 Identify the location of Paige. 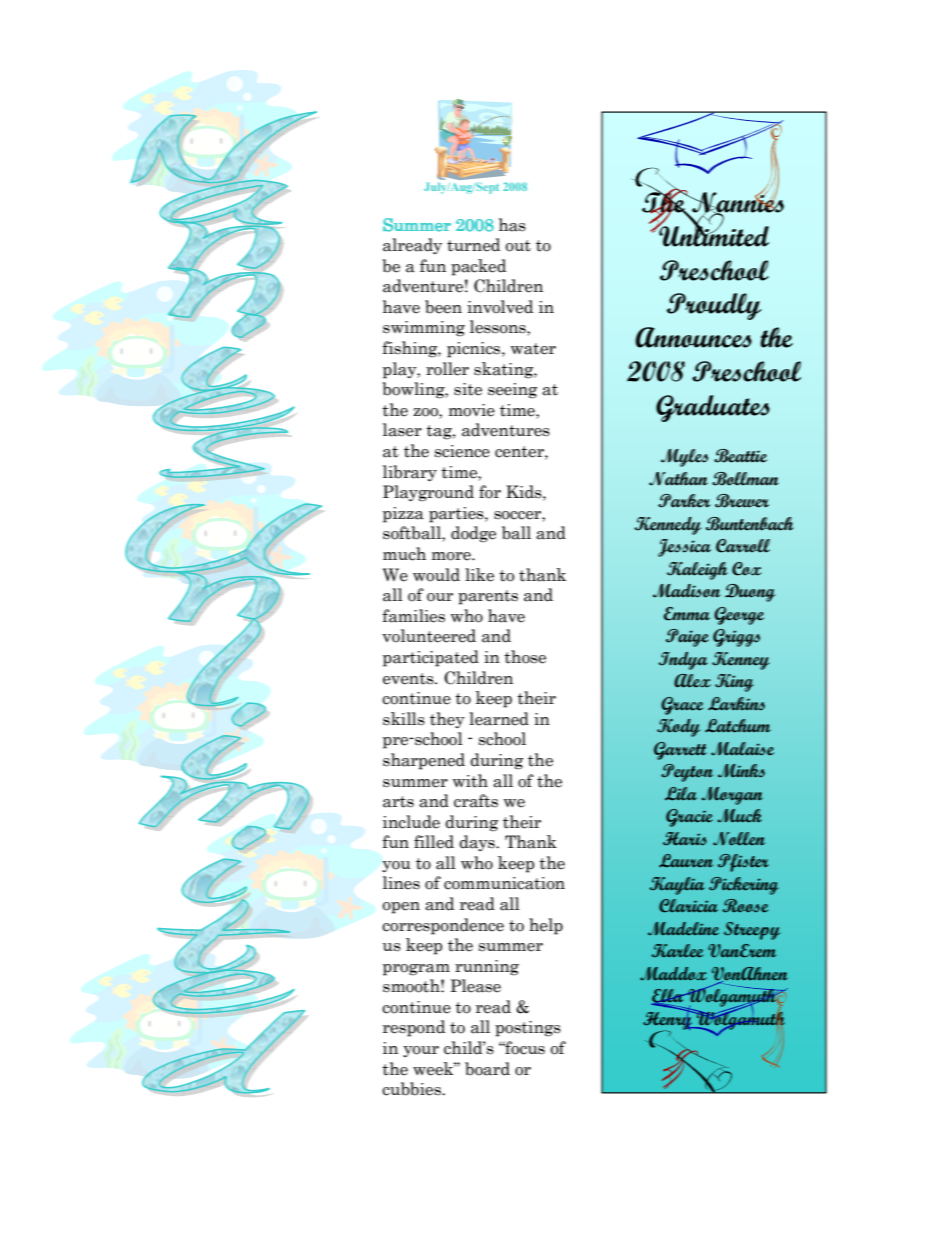
(687, 638).
